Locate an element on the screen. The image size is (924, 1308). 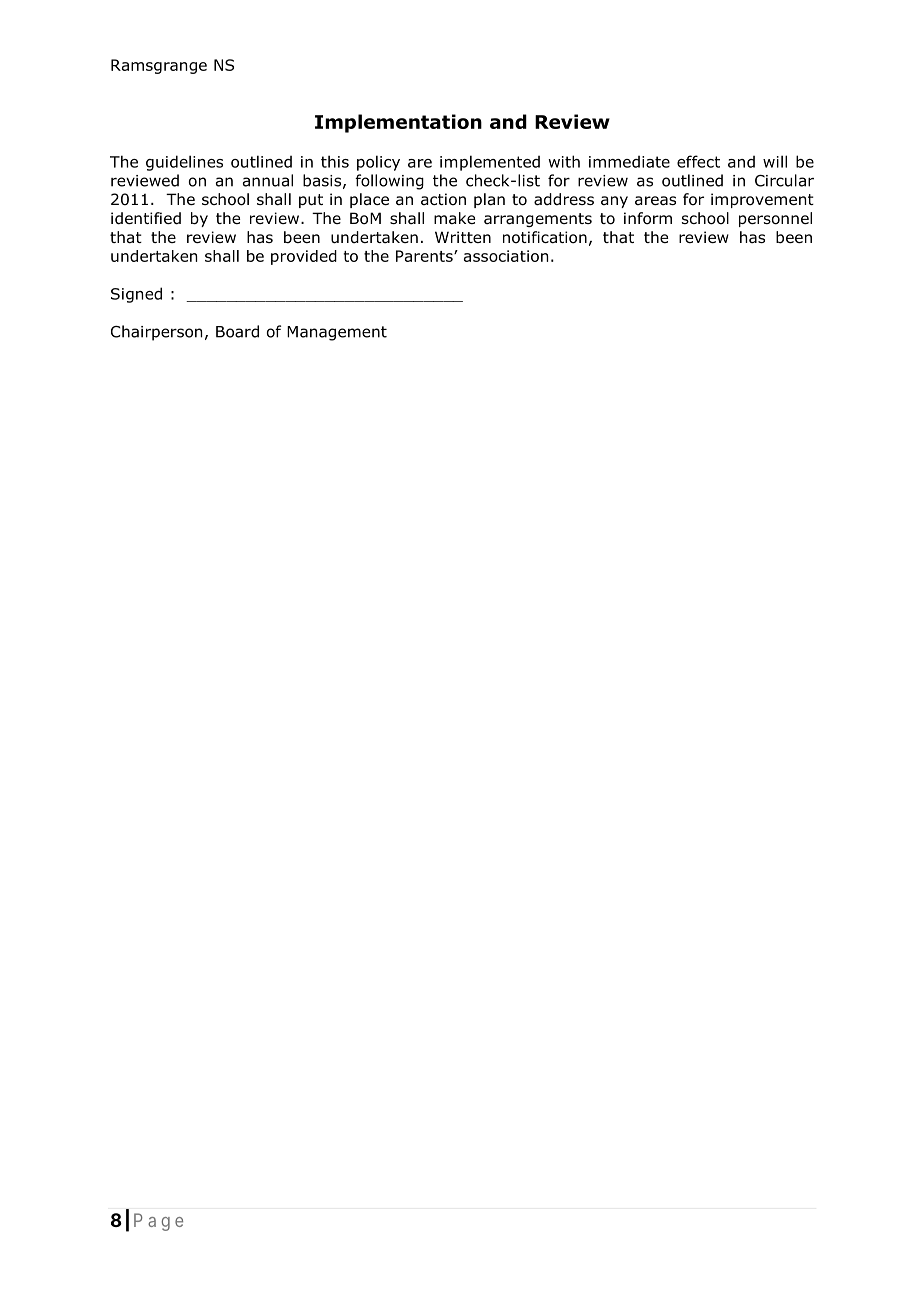
put is located at coordinates (311, 201).
